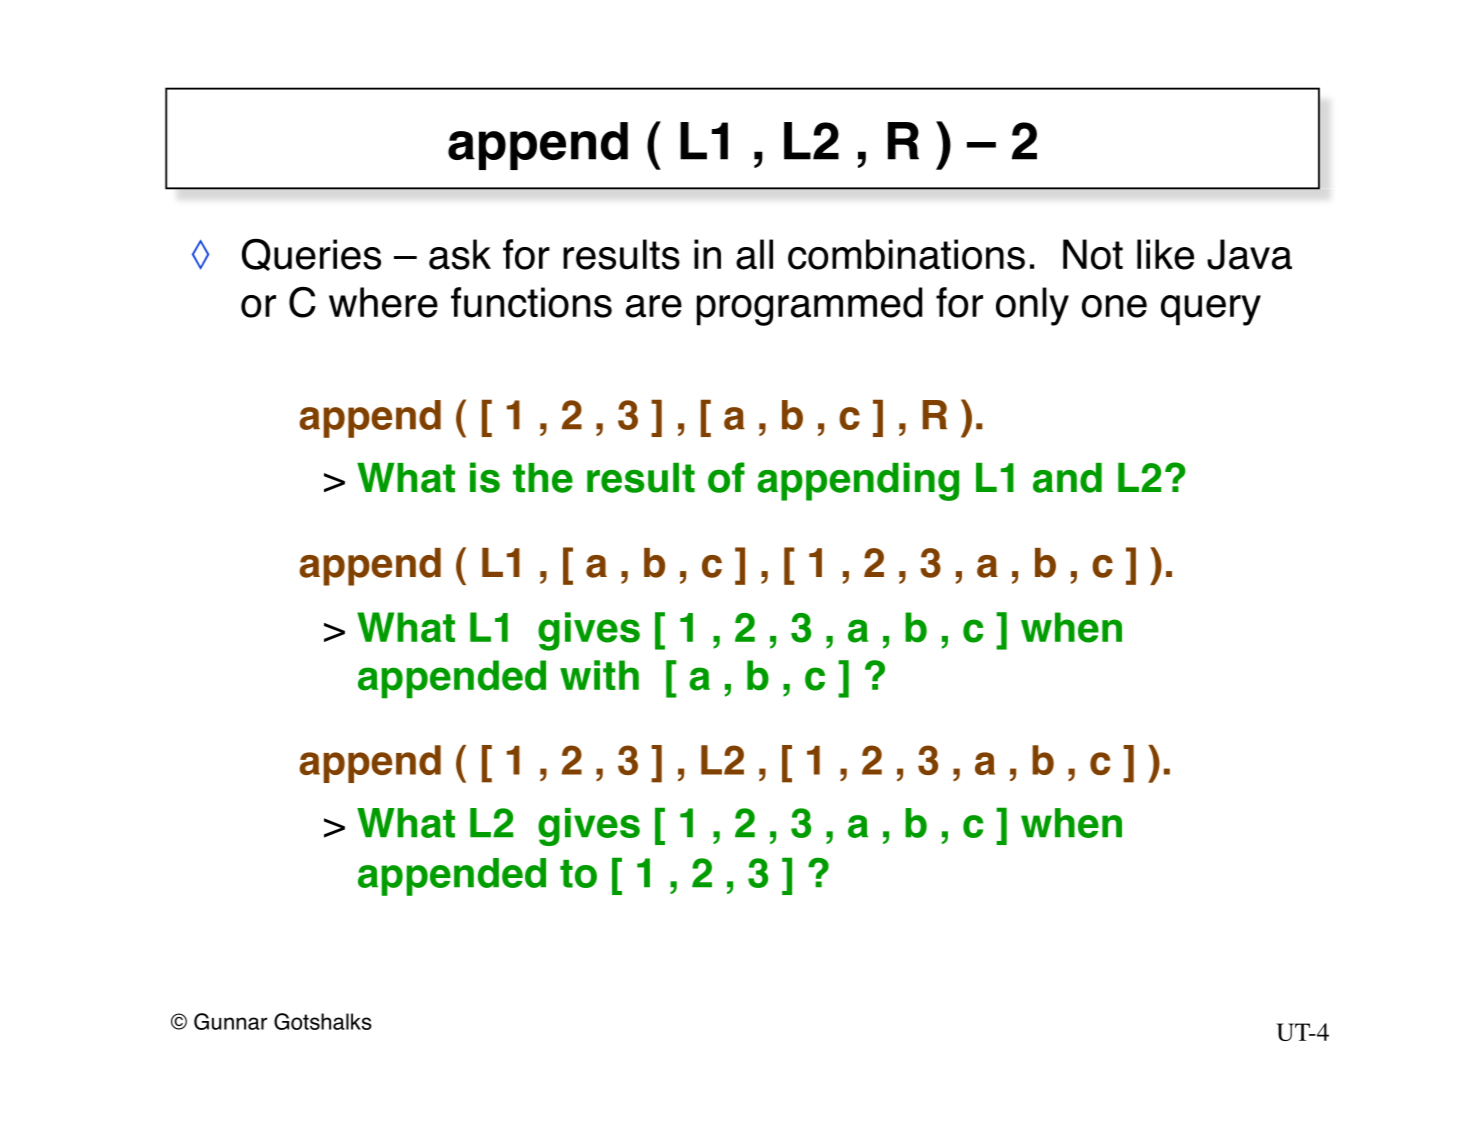 The height and width of the screenshot is (1130, 1463). What do you see at coordinates (654, 306) in the screenshot?
I see `are` at bounding box center [654, 306].
